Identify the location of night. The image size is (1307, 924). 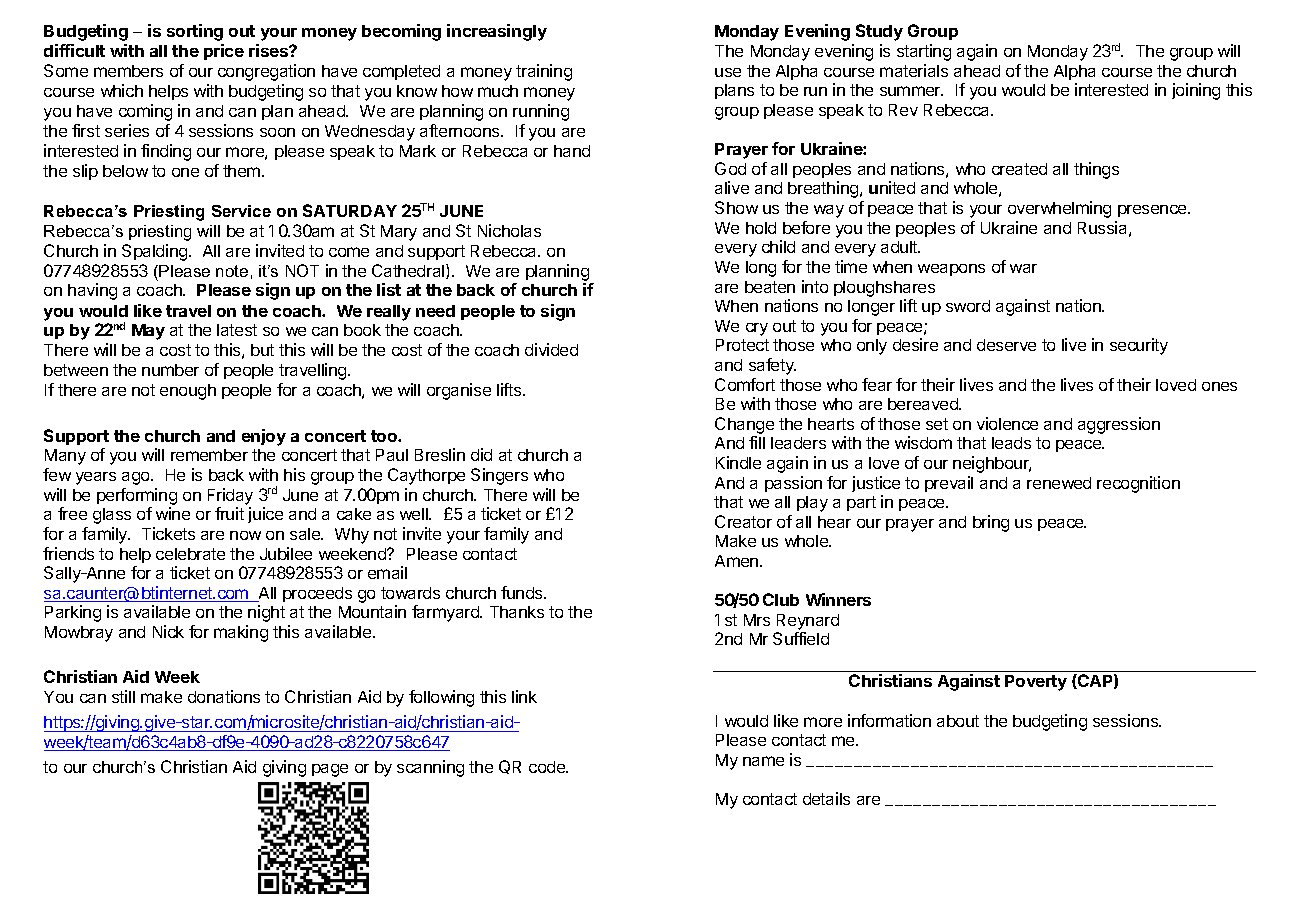
(266, 613).
